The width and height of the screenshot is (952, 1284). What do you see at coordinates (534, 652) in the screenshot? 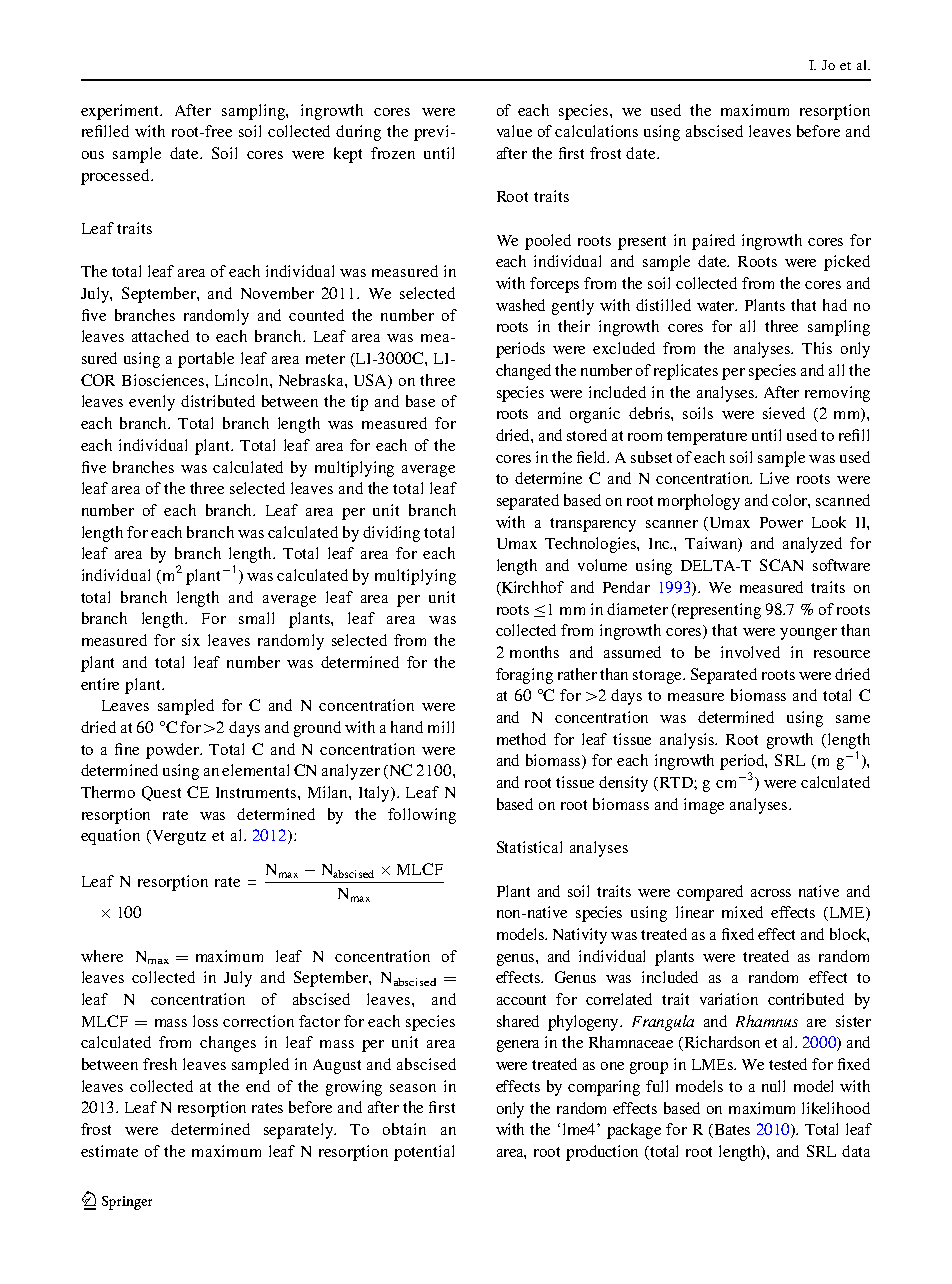
I see `months` at bounding box center [534, 652].
